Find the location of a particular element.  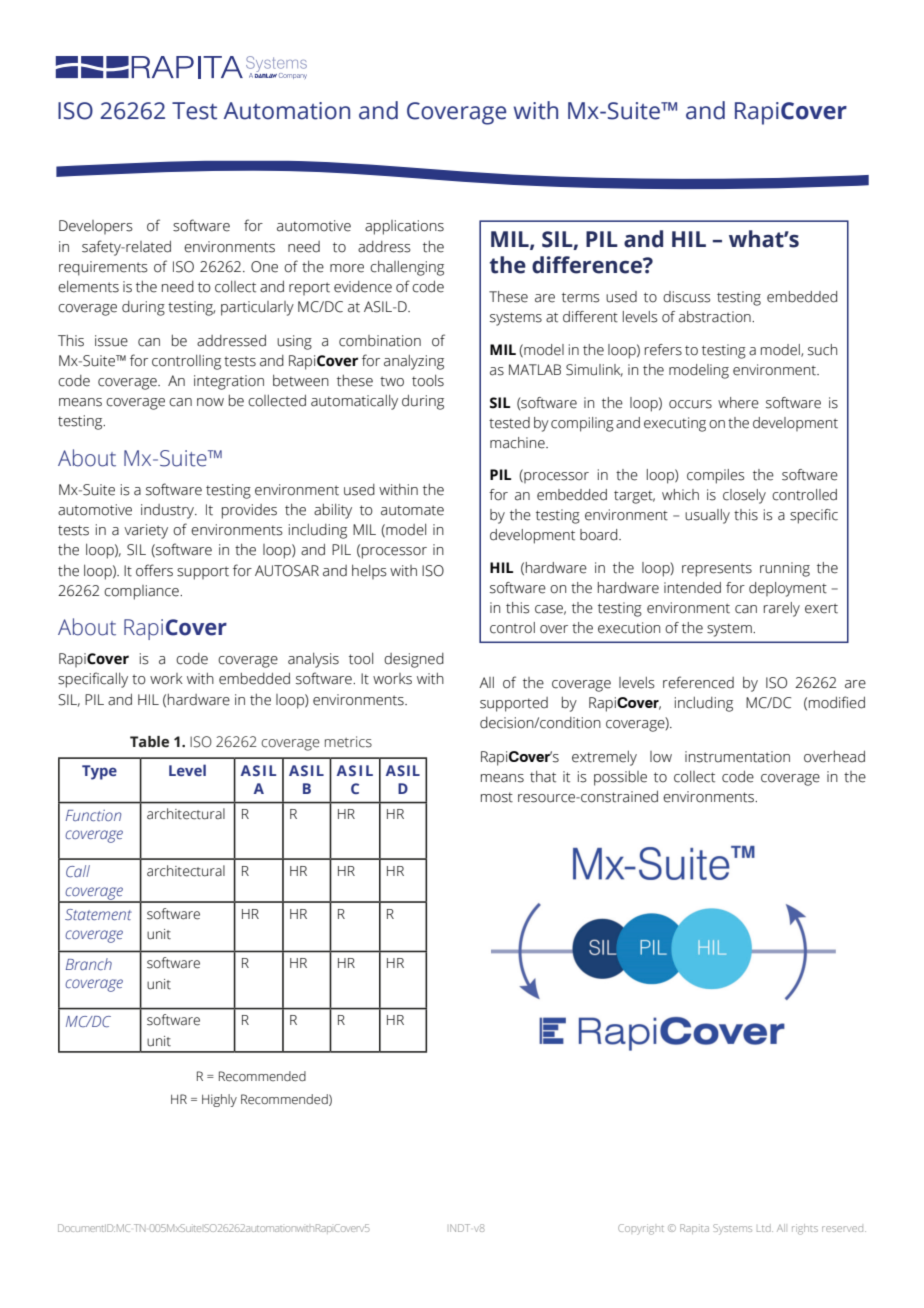

possible is located at coordinates (620, 778).
